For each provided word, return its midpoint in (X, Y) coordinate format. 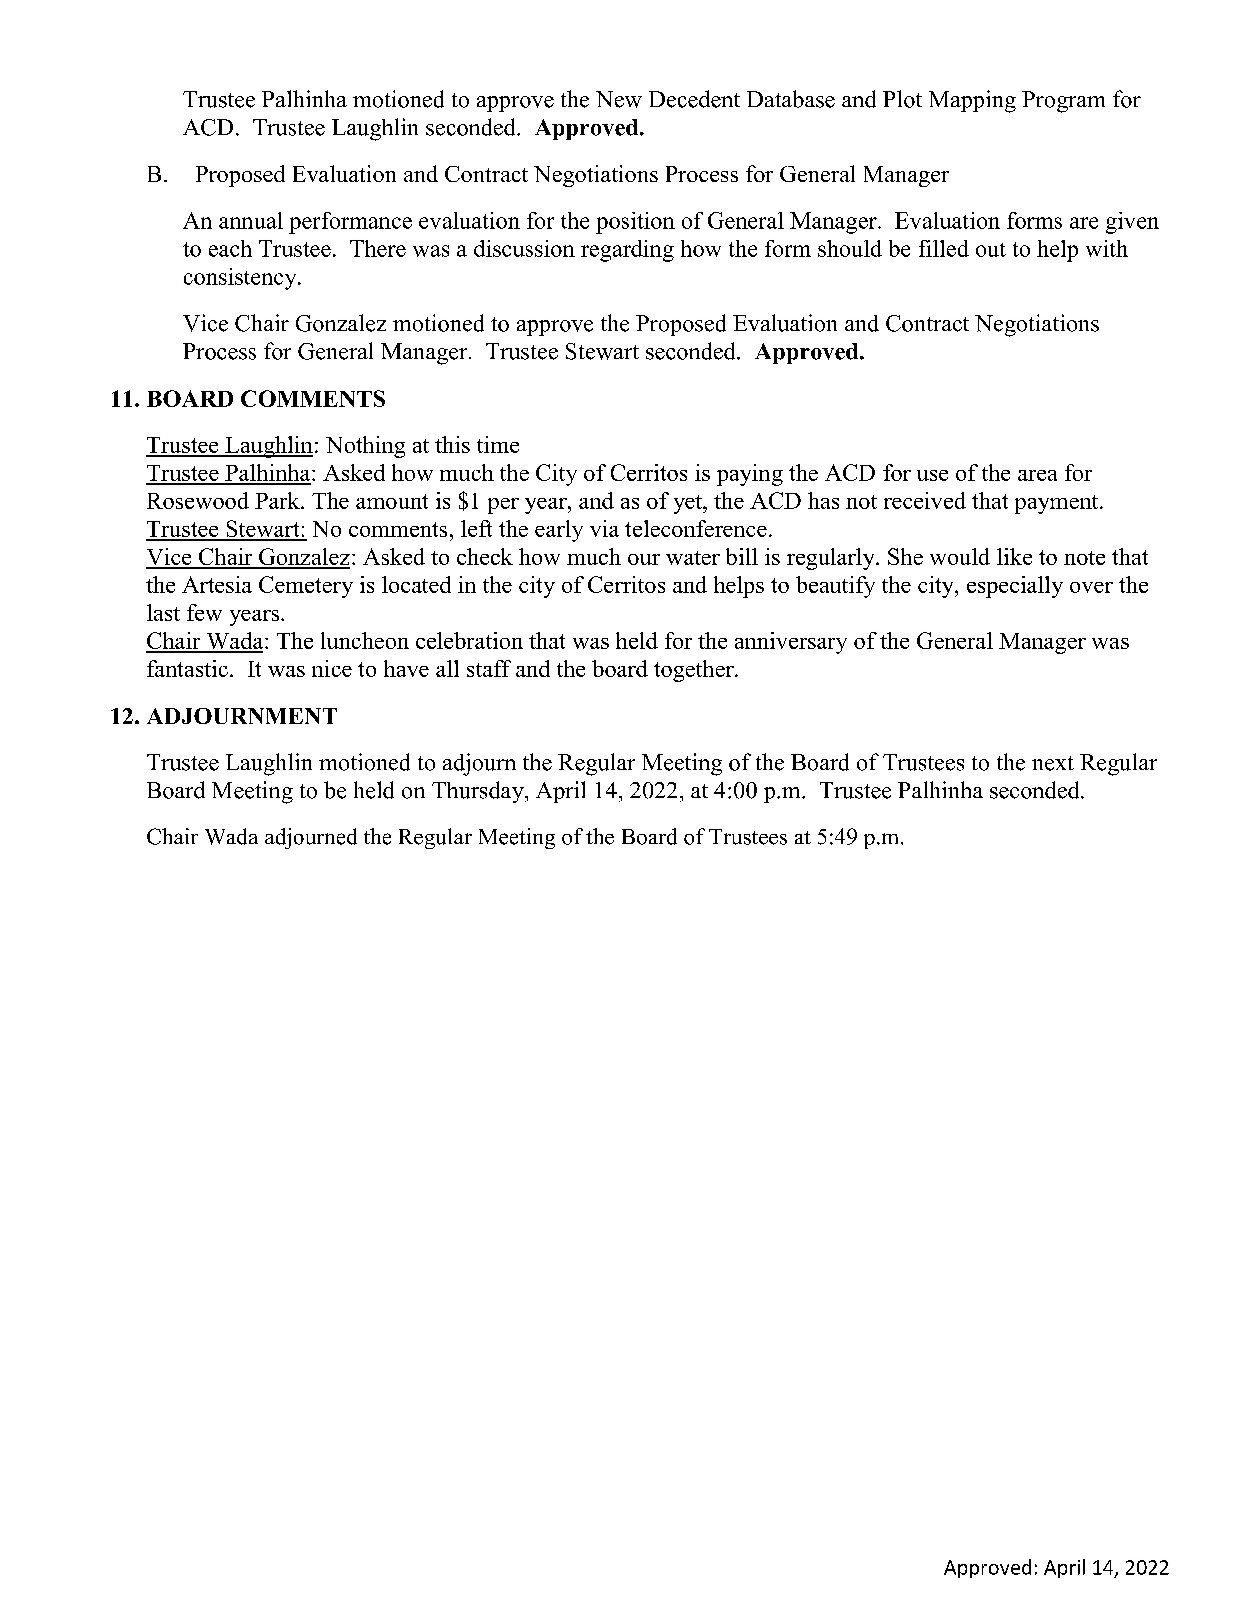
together (695, 671)
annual (251, 220)
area (1037, 475)
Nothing (365, 447)
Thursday (479, 792)
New (619, 99)
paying (750, 475)
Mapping (972, 101)
